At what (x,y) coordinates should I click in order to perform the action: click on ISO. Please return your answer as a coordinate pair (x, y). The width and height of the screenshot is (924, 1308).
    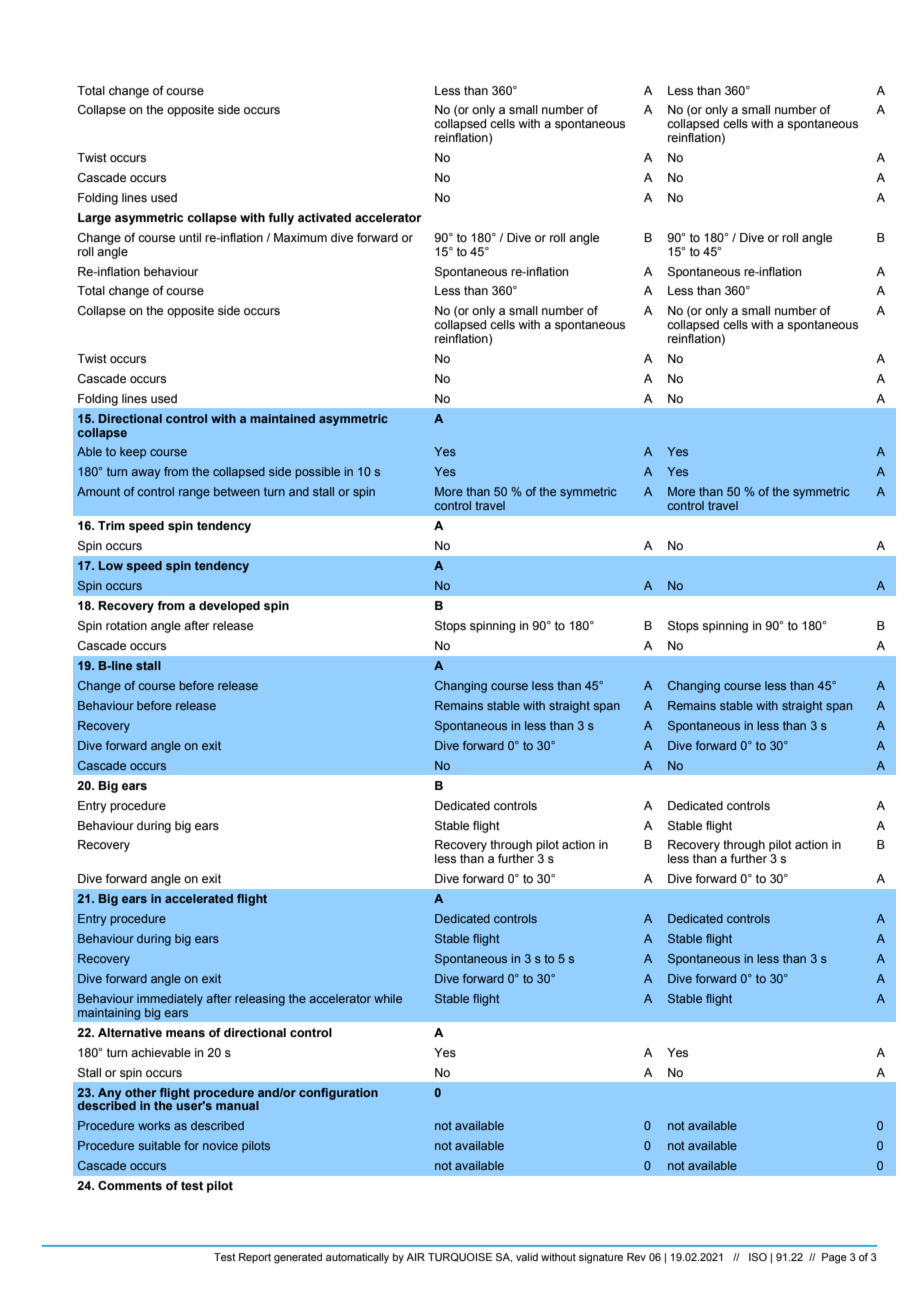
    Looking at the image, I should click on (758, 1257).
